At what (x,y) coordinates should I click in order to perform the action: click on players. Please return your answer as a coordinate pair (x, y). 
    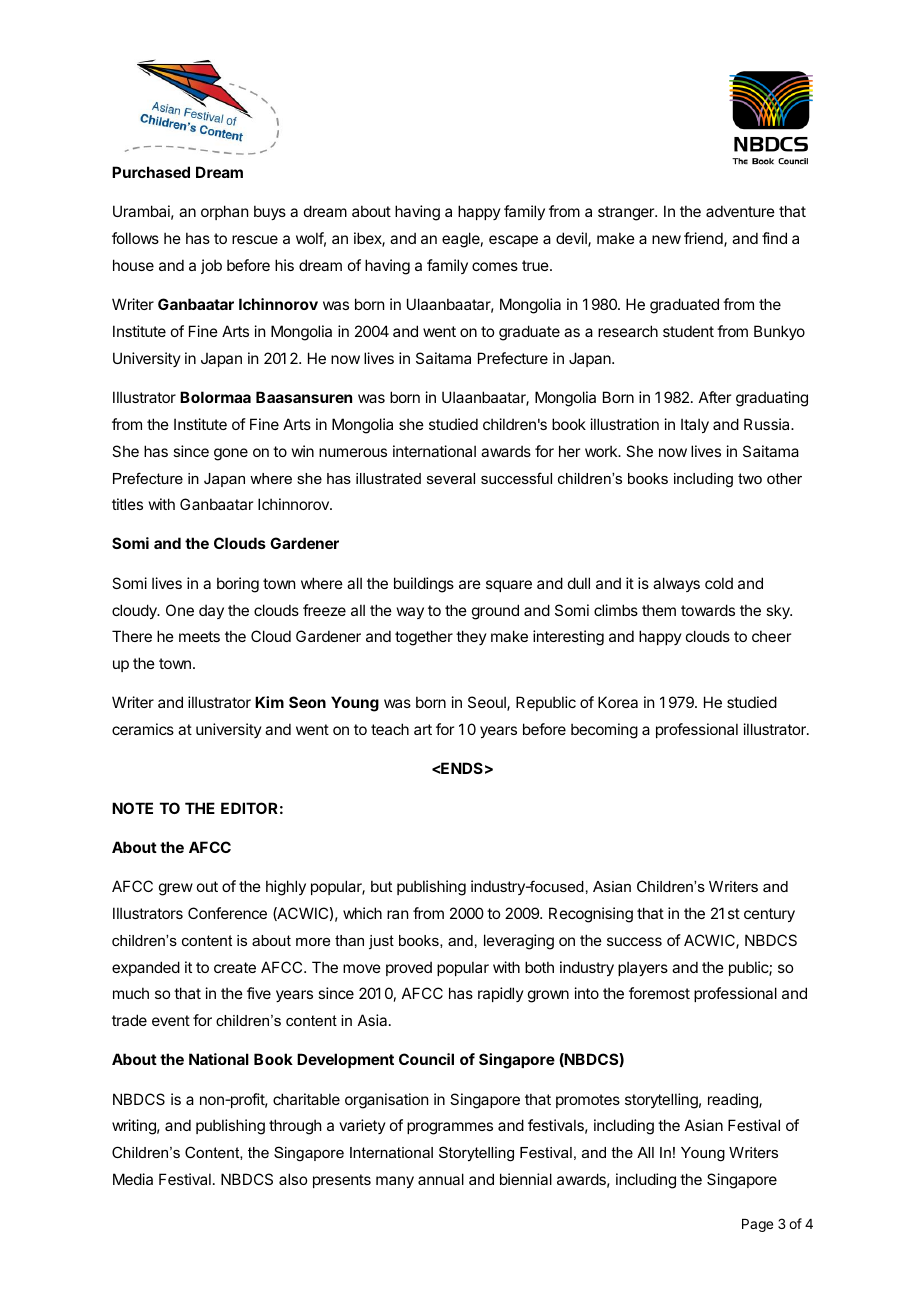
    Looking at the image, I should click on (643, 968).
